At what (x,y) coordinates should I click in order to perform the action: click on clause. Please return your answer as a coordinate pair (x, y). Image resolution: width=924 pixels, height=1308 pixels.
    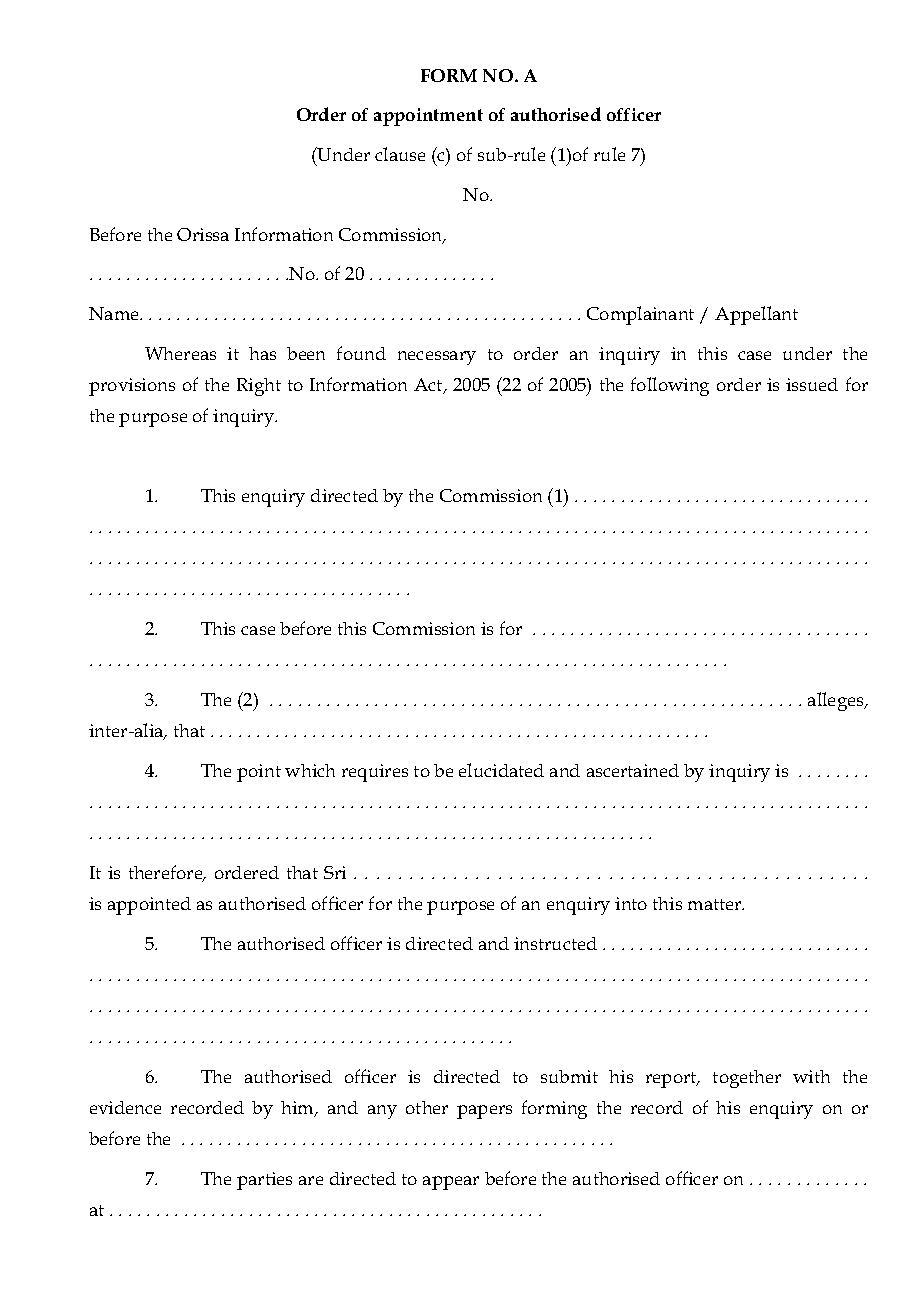
    Looking at the image, I should click on (400, 154).
